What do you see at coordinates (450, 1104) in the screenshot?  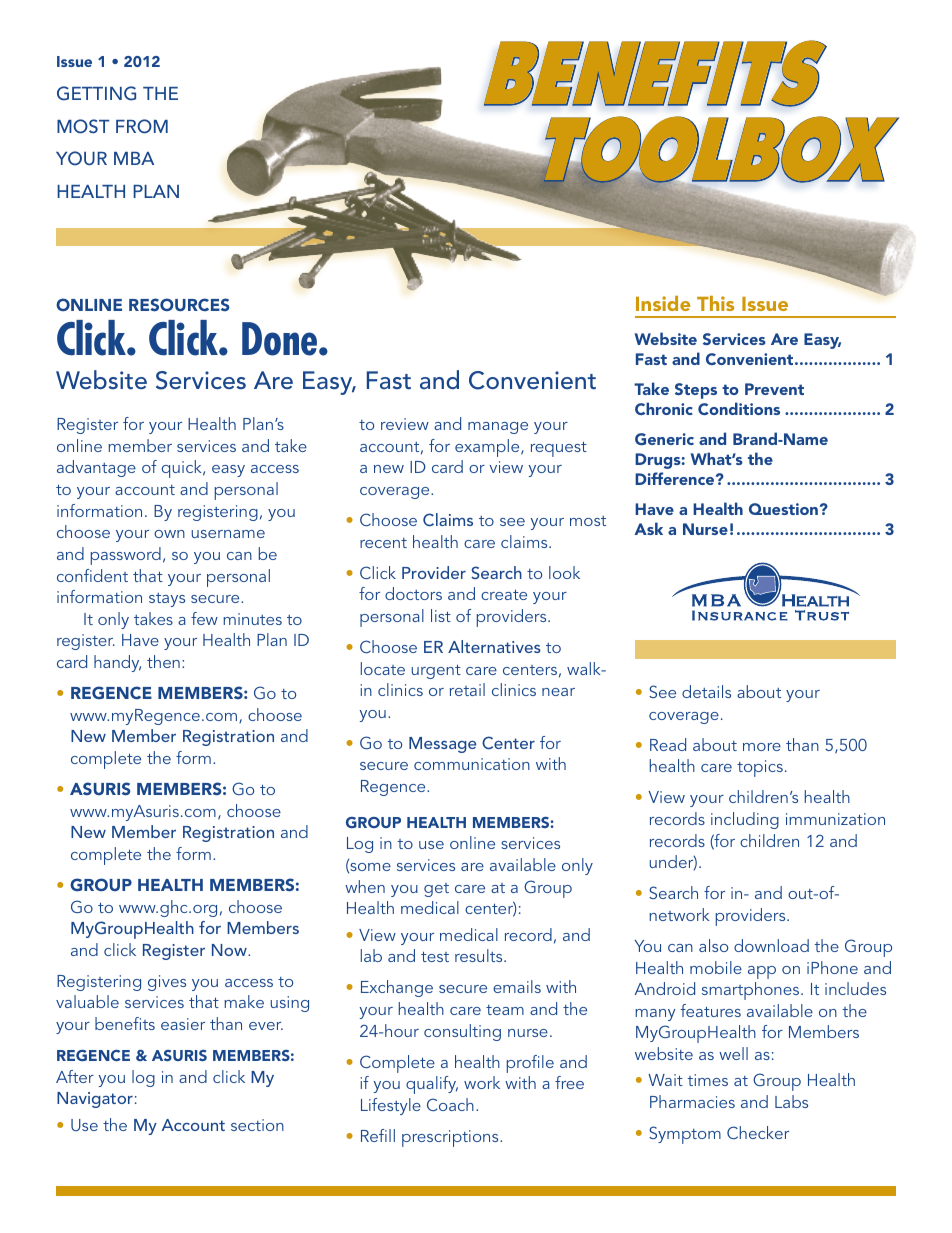 I see `Coach` at bounding box center [450, 1104].
